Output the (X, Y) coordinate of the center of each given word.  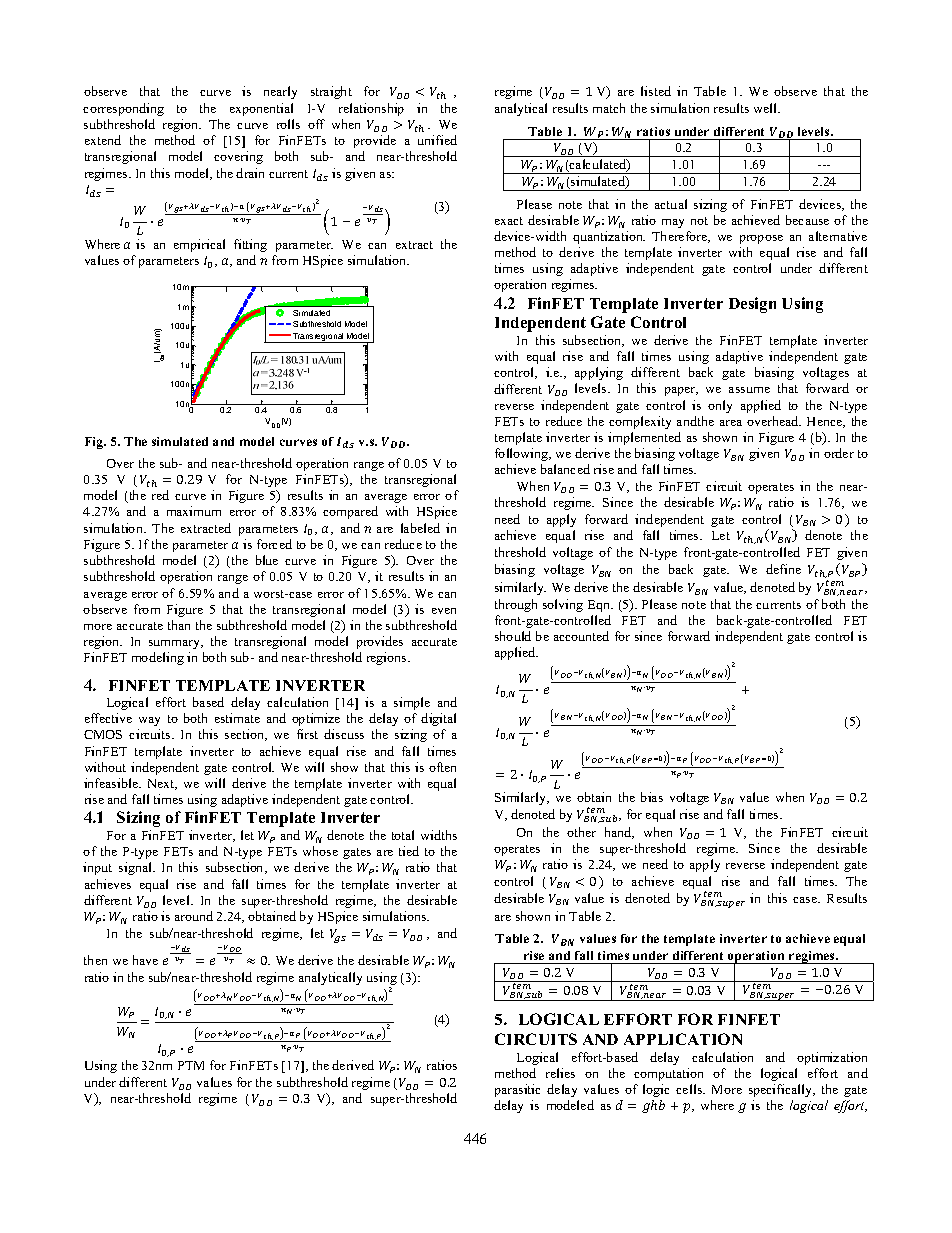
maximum (194, 511)
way (149, 721)
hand (619, 833)
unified (437, 140)
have (145, 960)
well (767, 108)
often (442, 767)
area (731, 423)
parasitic (517, 1090)
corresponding (123, 109)
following (523, 454)
